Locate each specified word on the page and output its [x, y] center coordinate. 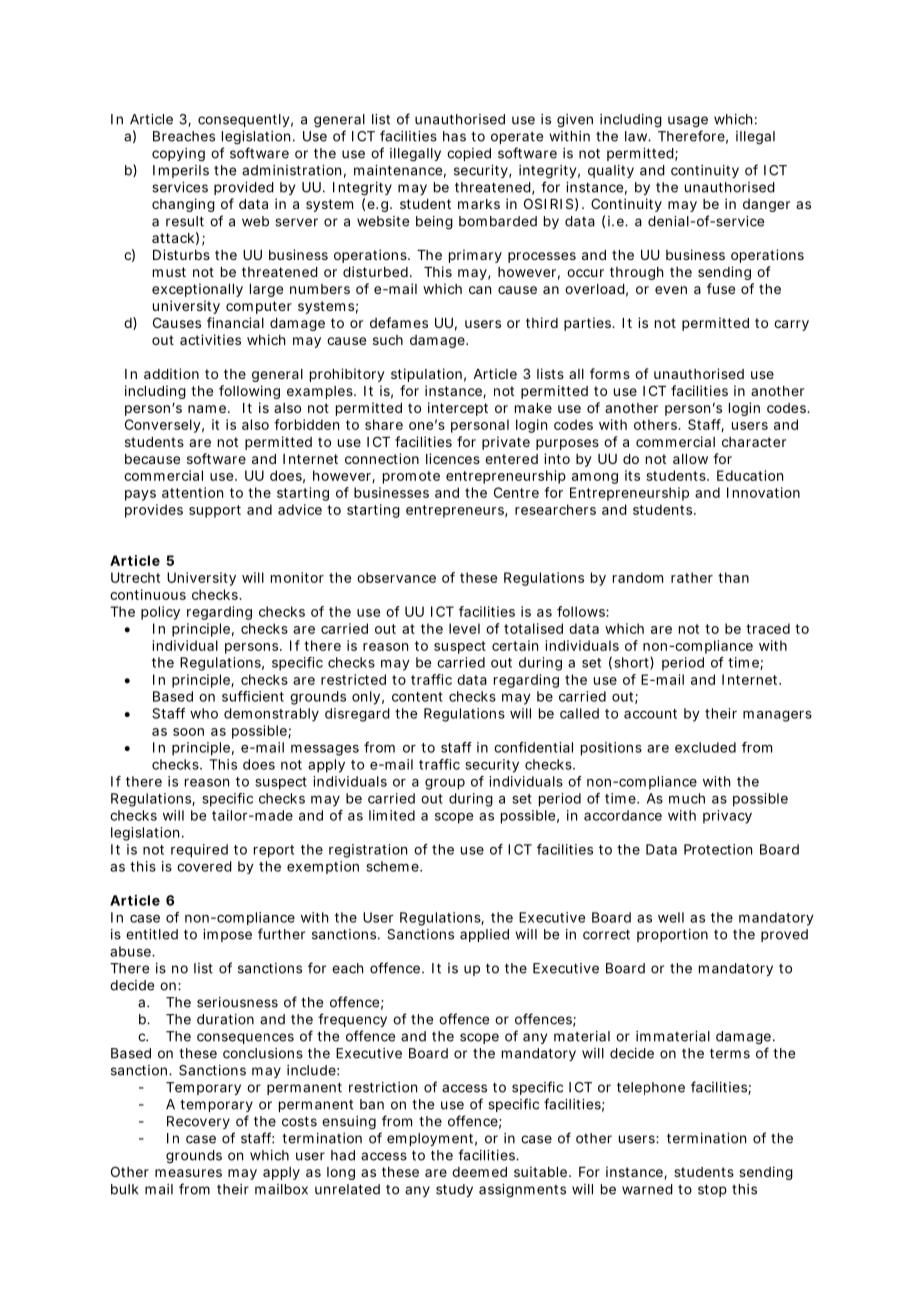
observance [396, 577]
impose [227, 935]
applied [484, 935]
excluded [705, 747]
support [215, 511]
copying [178, 155]
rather [692, 577]
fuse [721, 288]
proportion [672, 935]
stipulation [426, 375]
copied [469, 154]
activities [210, 339]
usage [688, 122]
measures [188, 1173]
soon [188, 732]
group [445, 784]
